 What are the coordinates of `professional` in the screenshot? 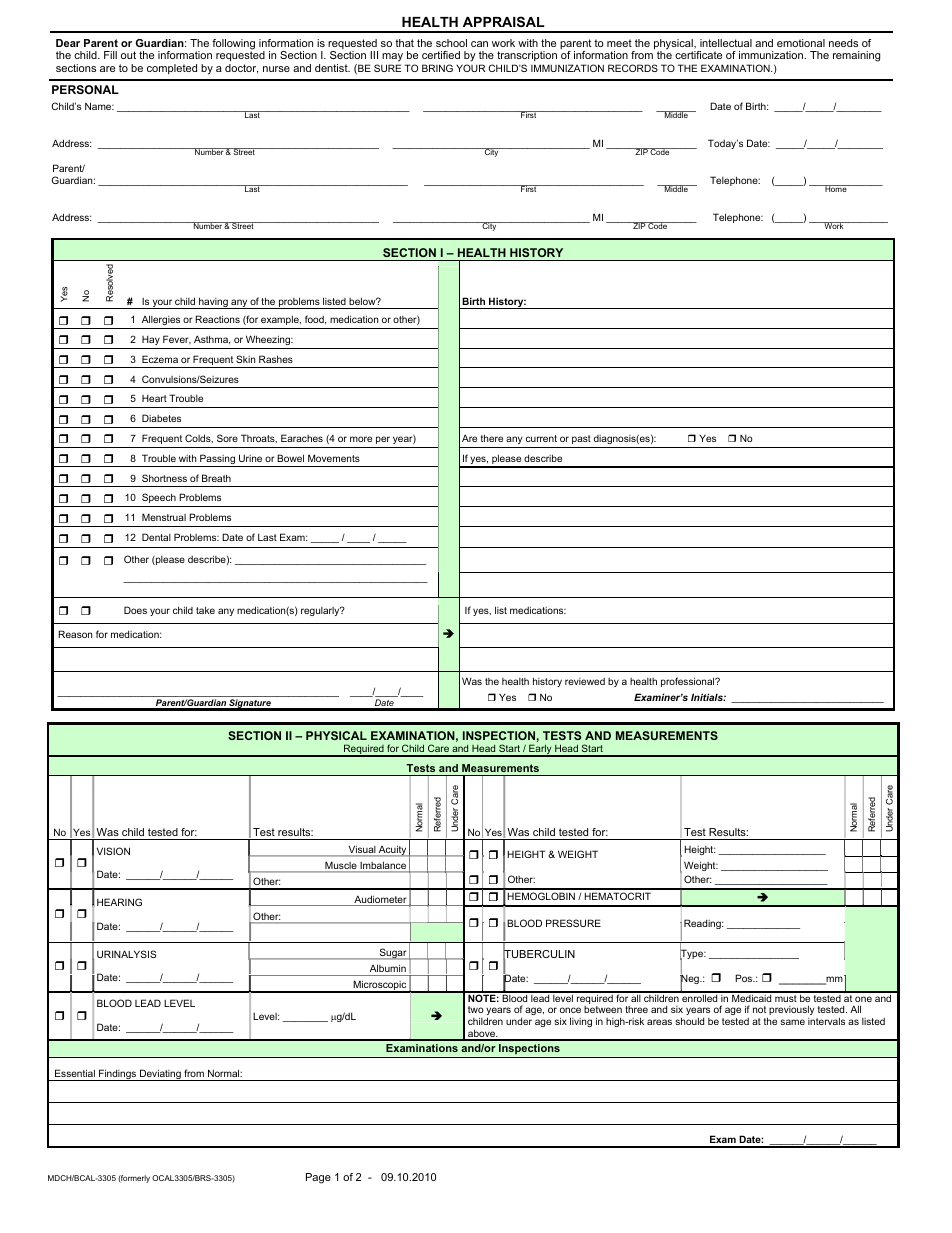 It's located at (689, 682).
